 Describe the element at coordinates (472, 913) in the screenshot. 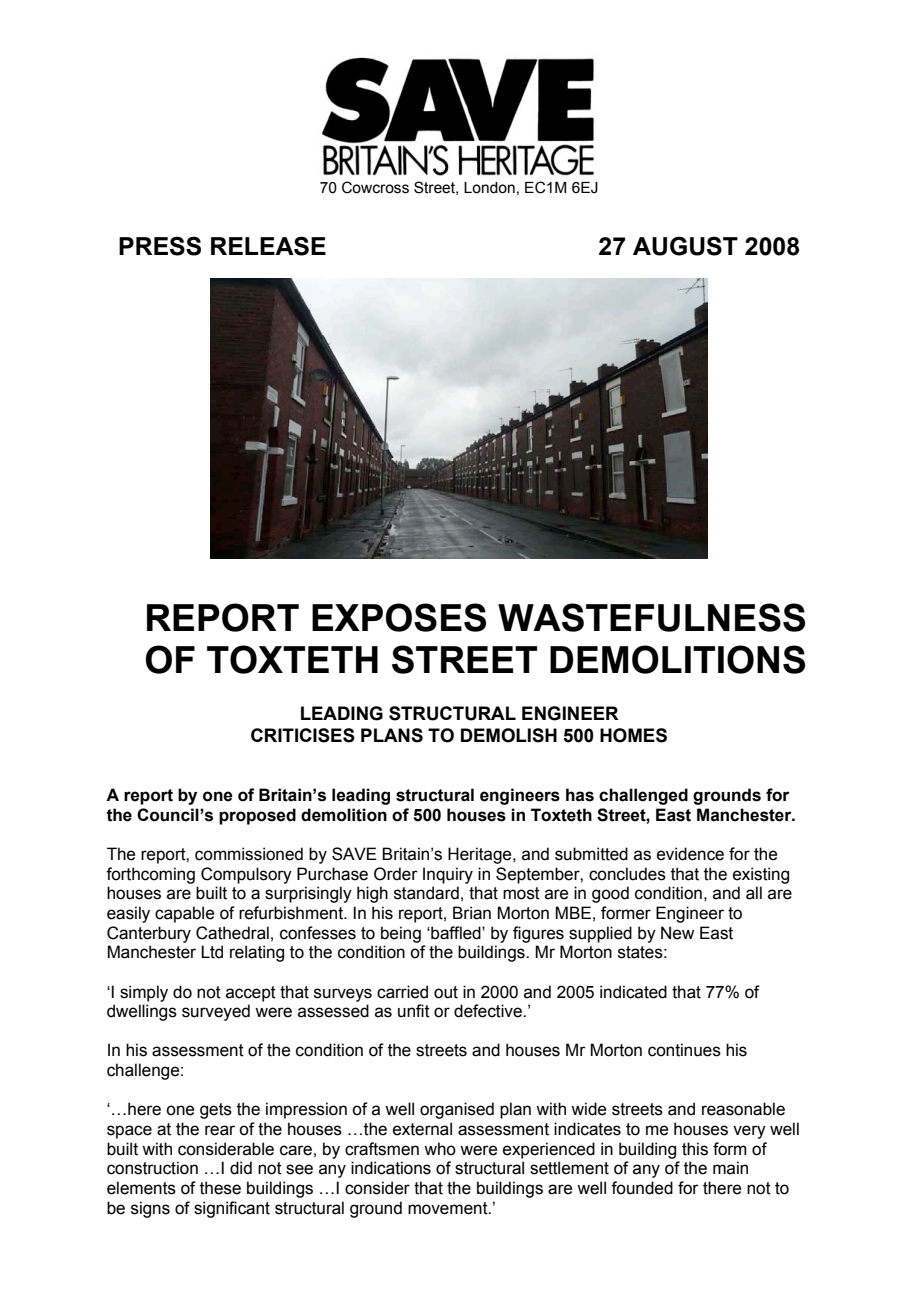

I see `Brian` at that location.
